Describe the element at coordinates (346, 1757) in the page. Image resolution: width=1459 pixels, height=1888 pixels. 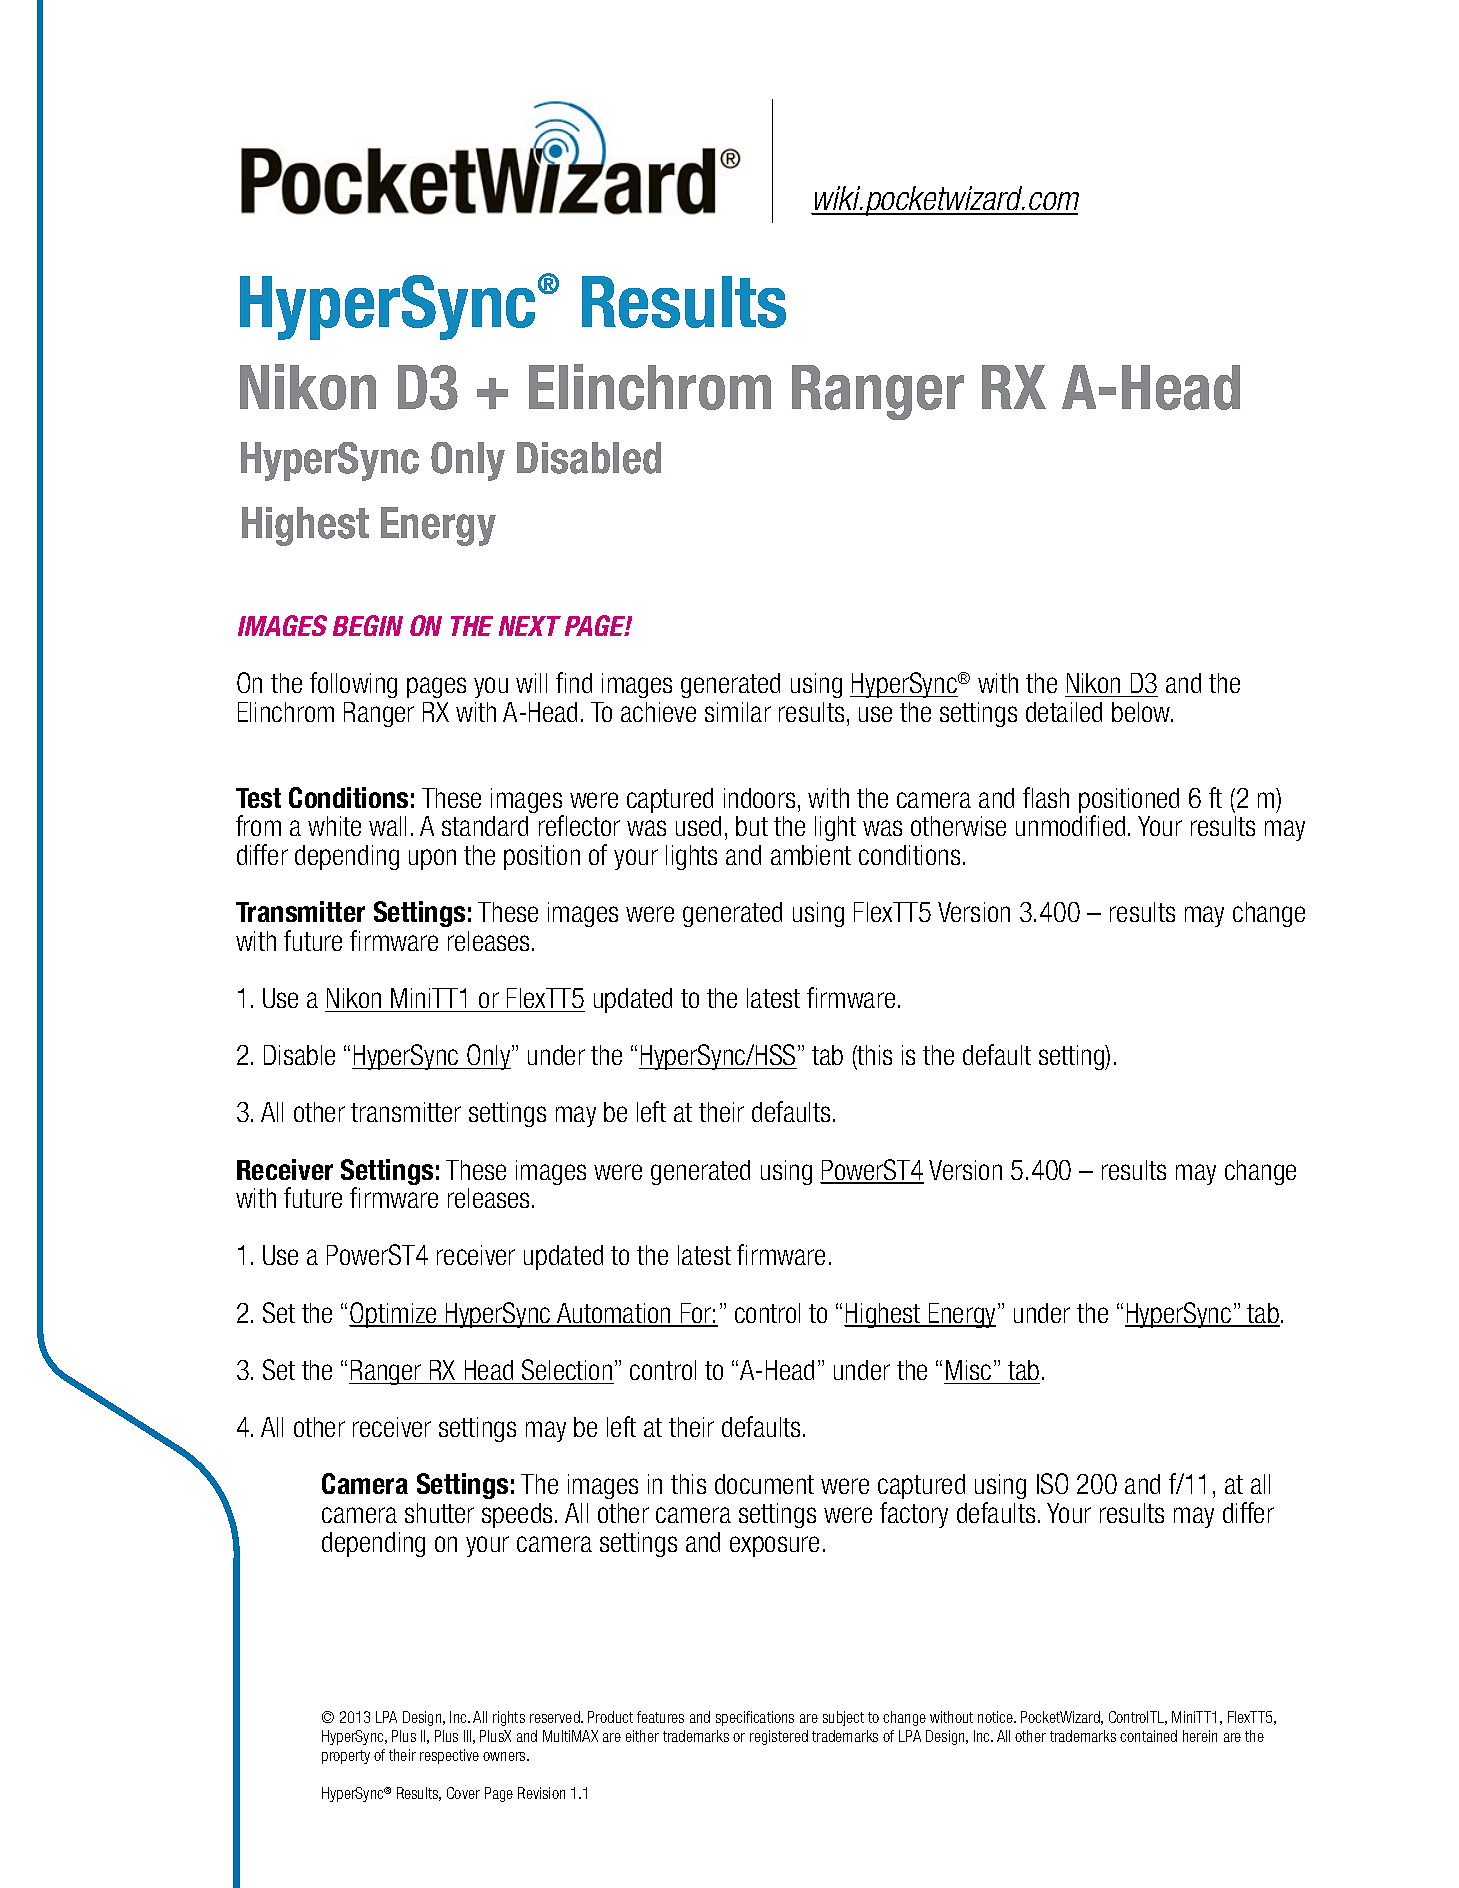
I see `property` at that location.
